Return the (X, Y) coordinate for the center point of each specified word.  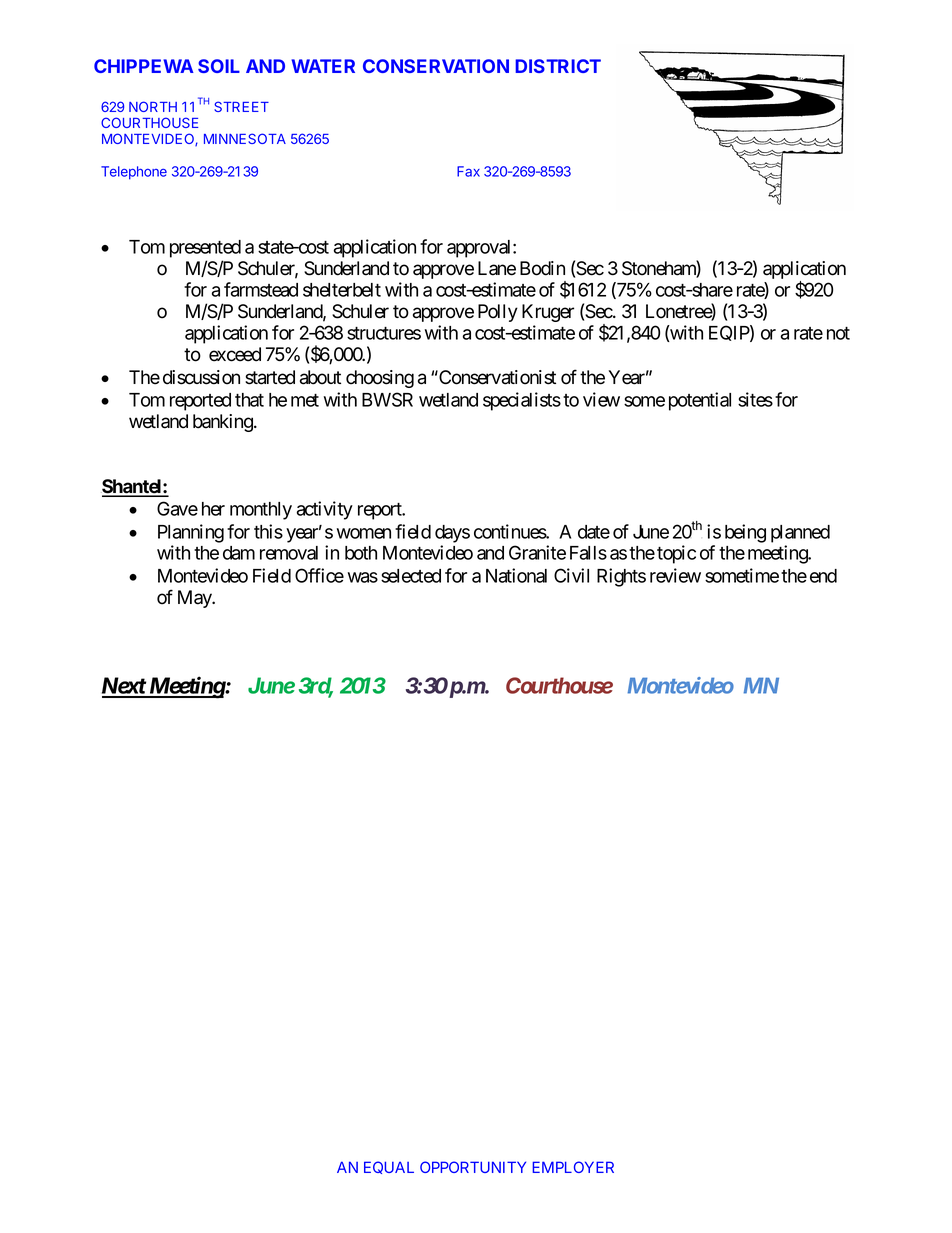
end (823, 576)
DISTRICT (558, 66)
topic (676, 554)
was (363, 577)
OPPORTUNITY (473, 1167)
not (838, 333)
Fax (468, 171)
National (516, 575)
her (213, 509)
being (745, 533)
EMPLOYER (573, 1167)
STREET (241, 106)
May (195, 599)
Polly (498, 313)
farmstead (261, 289)
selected (411, 576)
